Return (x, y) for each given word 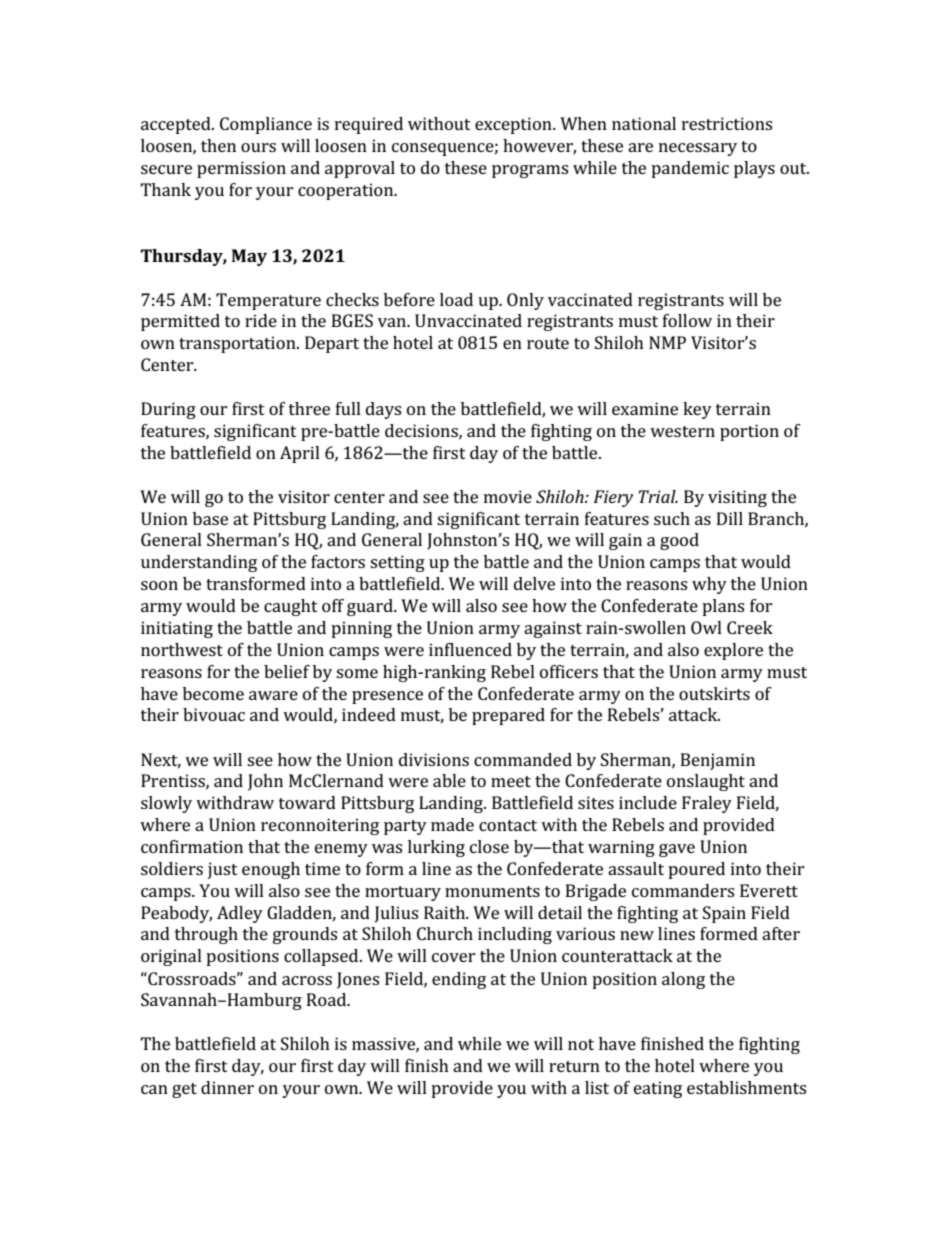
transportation (238, 344)
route (548, 343)
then (218, 145)
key (697, 410)
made (452, 824)
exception (514, 125)
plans (723, 607)
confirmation (192, 846)
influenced (470, 649)
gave (677, 850)
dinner (227, 1087)
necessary (698, 149)
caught (291, 607)
